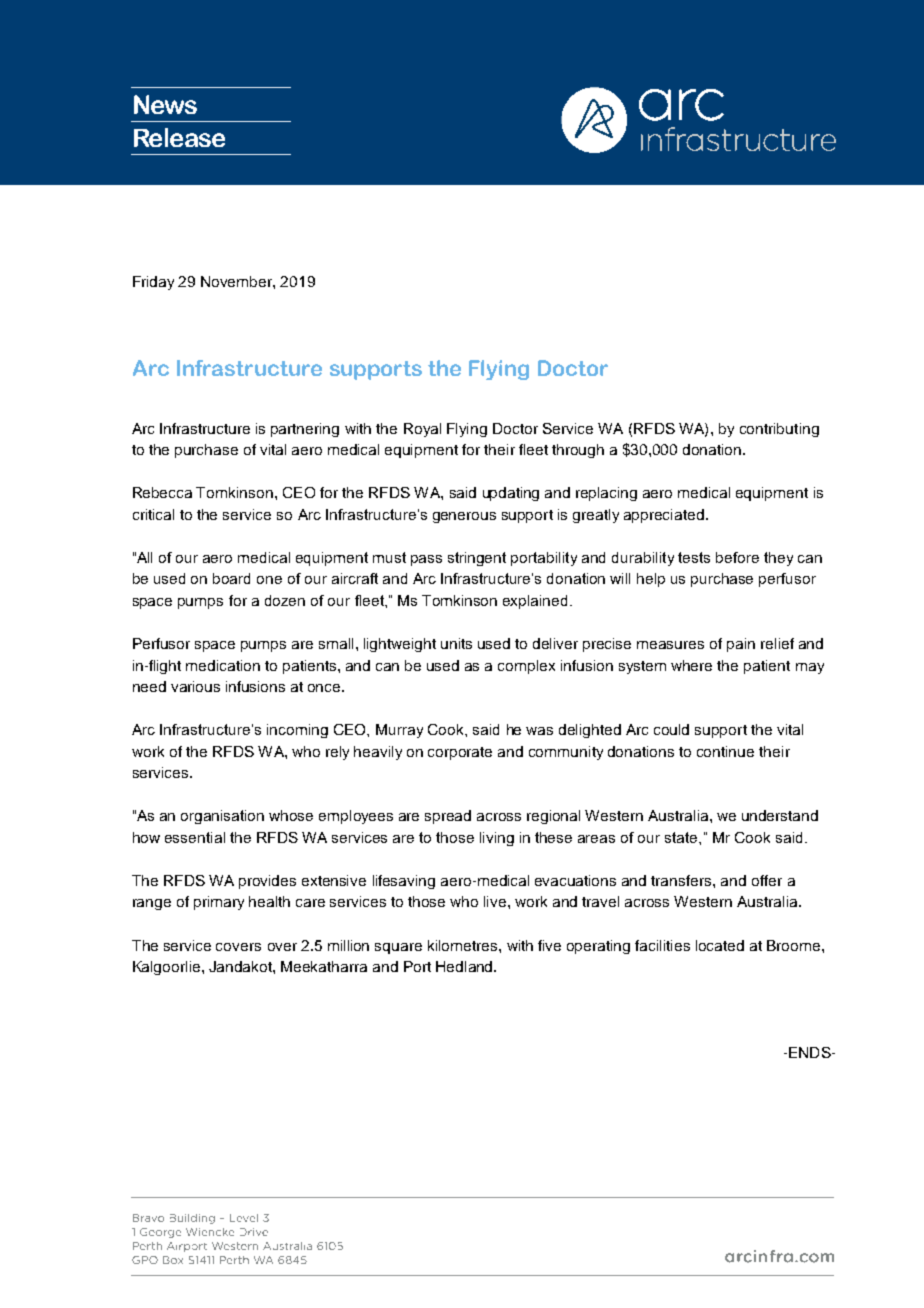  What do you see at coordinates (219, 903) in the screenshot?
I see `primary` at bounding box center [219, 903].
